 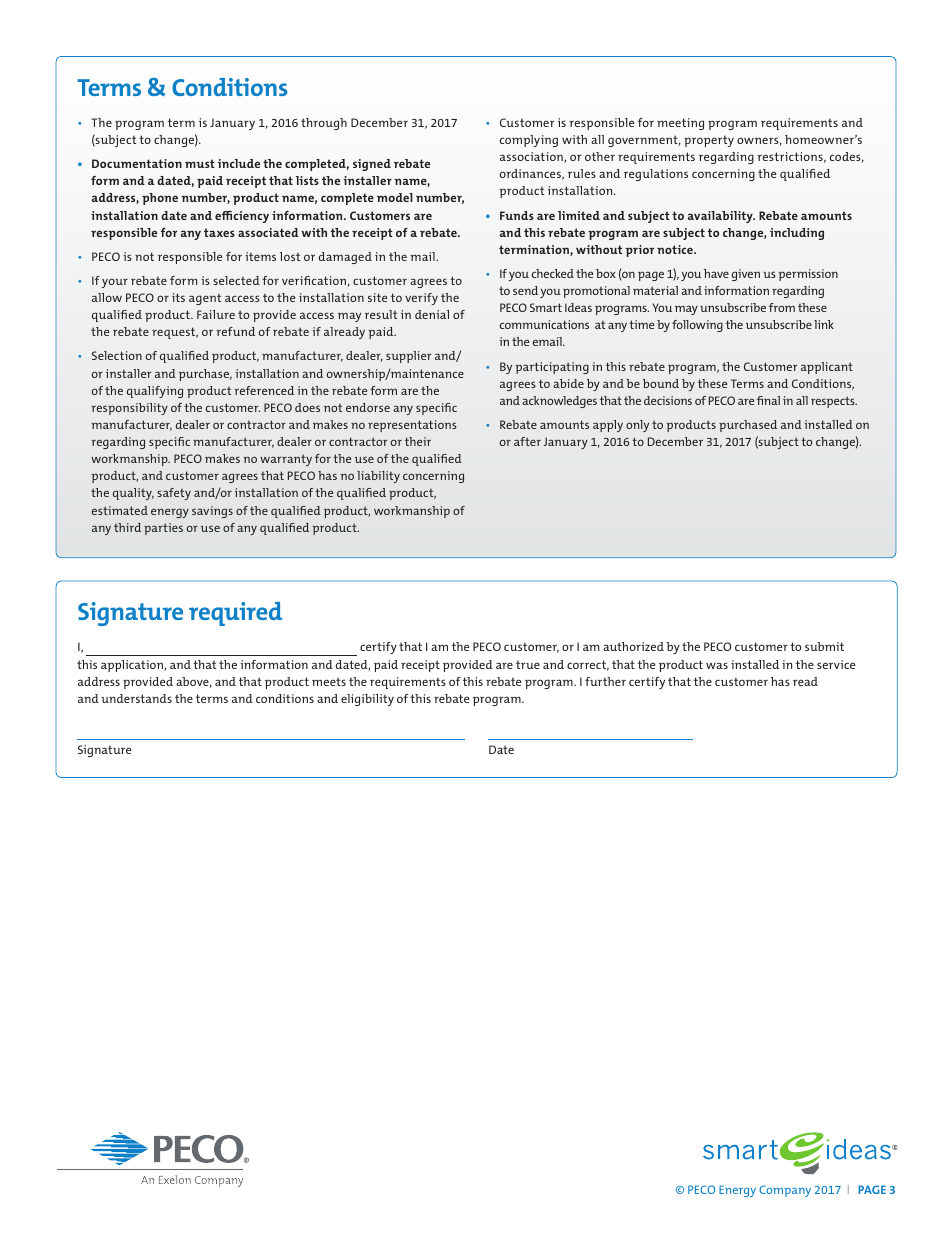 I want to click on eligibility, so click(x=367, y=700).
